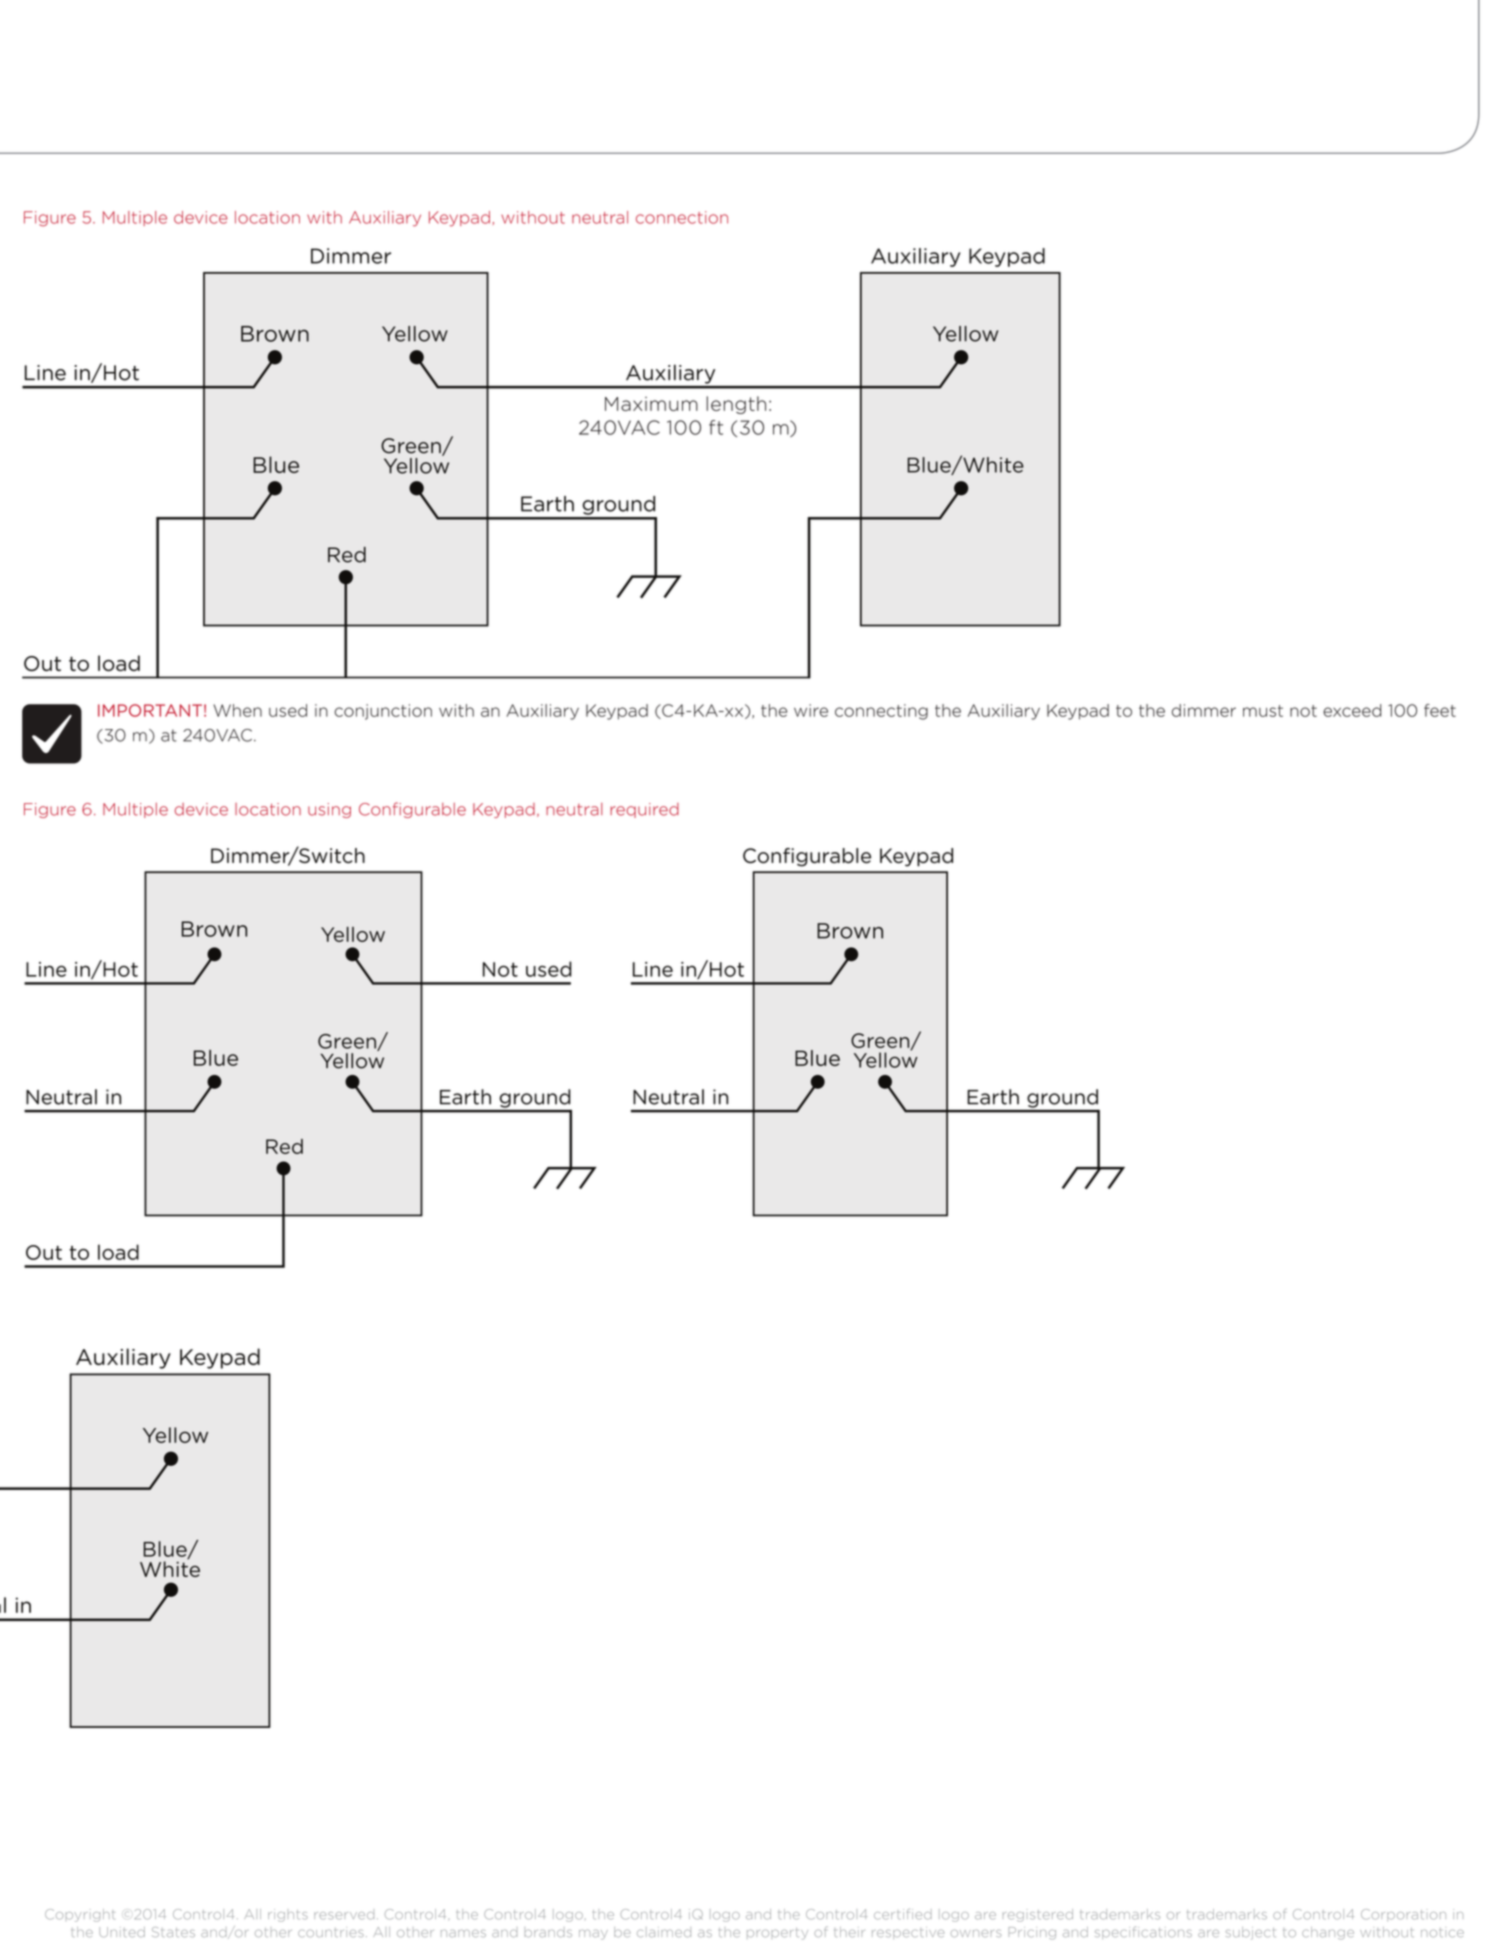 The width and height of the image is (1509, 1953). What do you see at coordinates (288, 1915) in the image?
I see `rights` at bounding box center [288, 1915].
